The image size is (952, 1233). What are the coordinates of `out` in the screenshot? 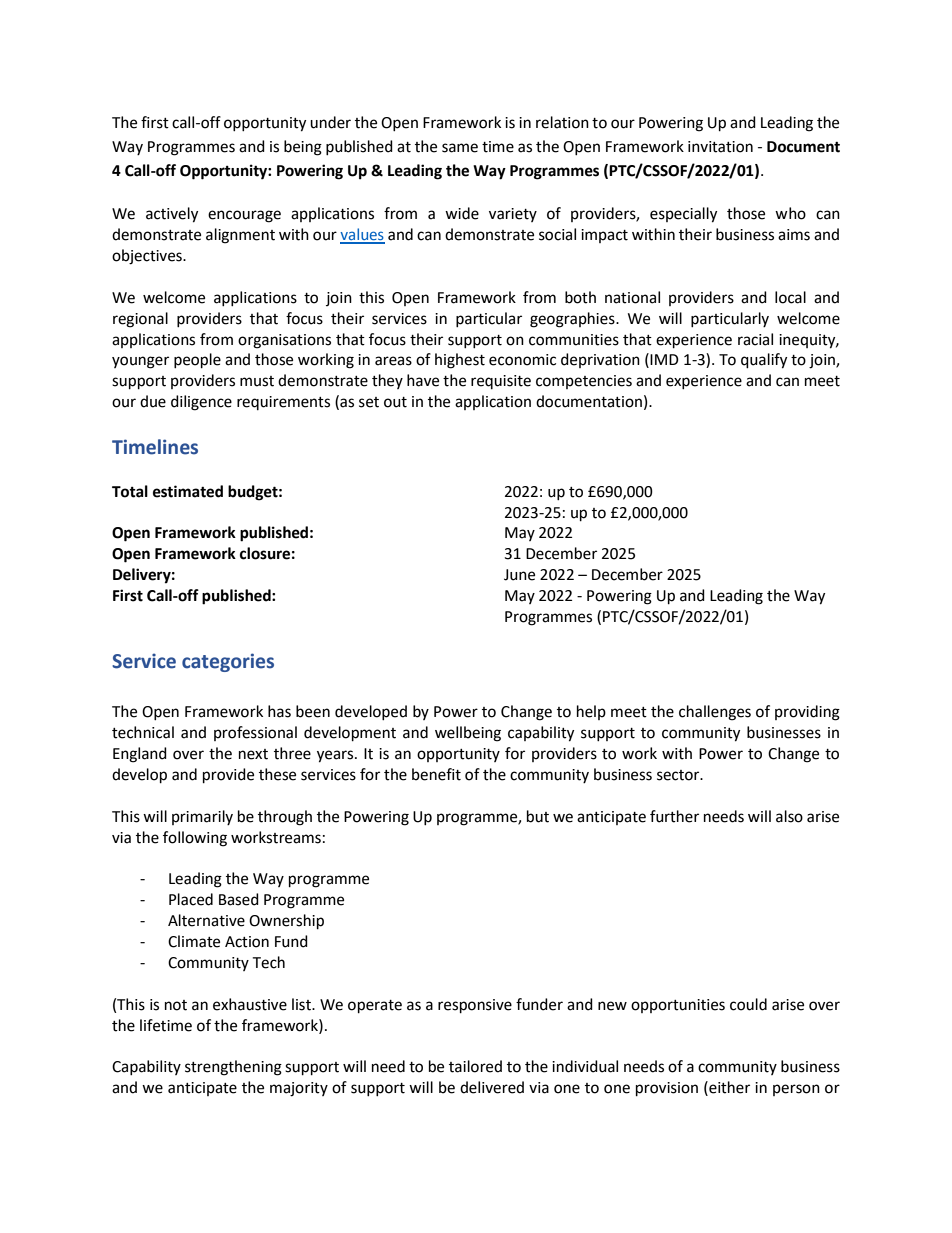 It's located at (395, 402).
